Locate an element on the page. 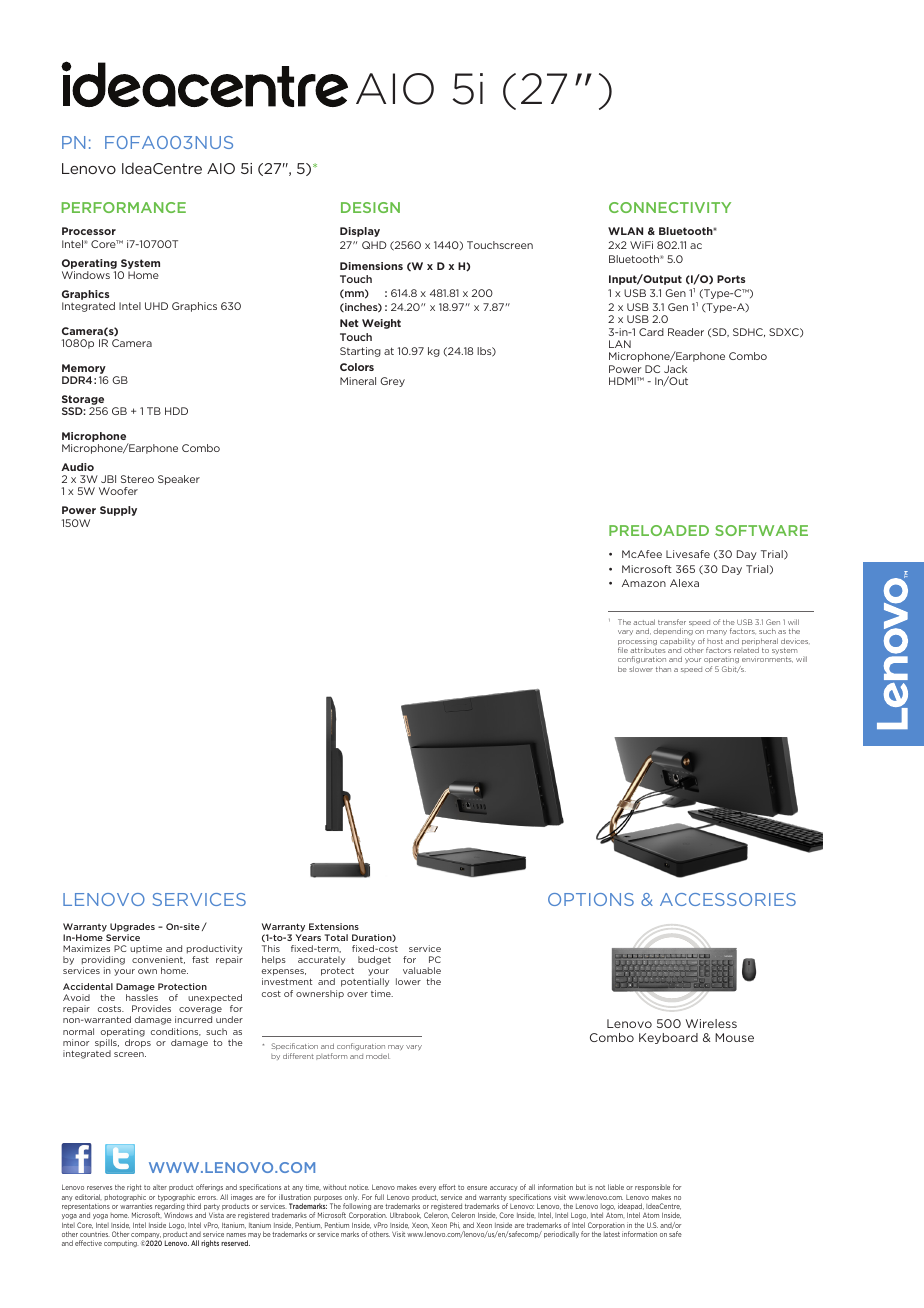  fast is located at coordinates (200, 959).
